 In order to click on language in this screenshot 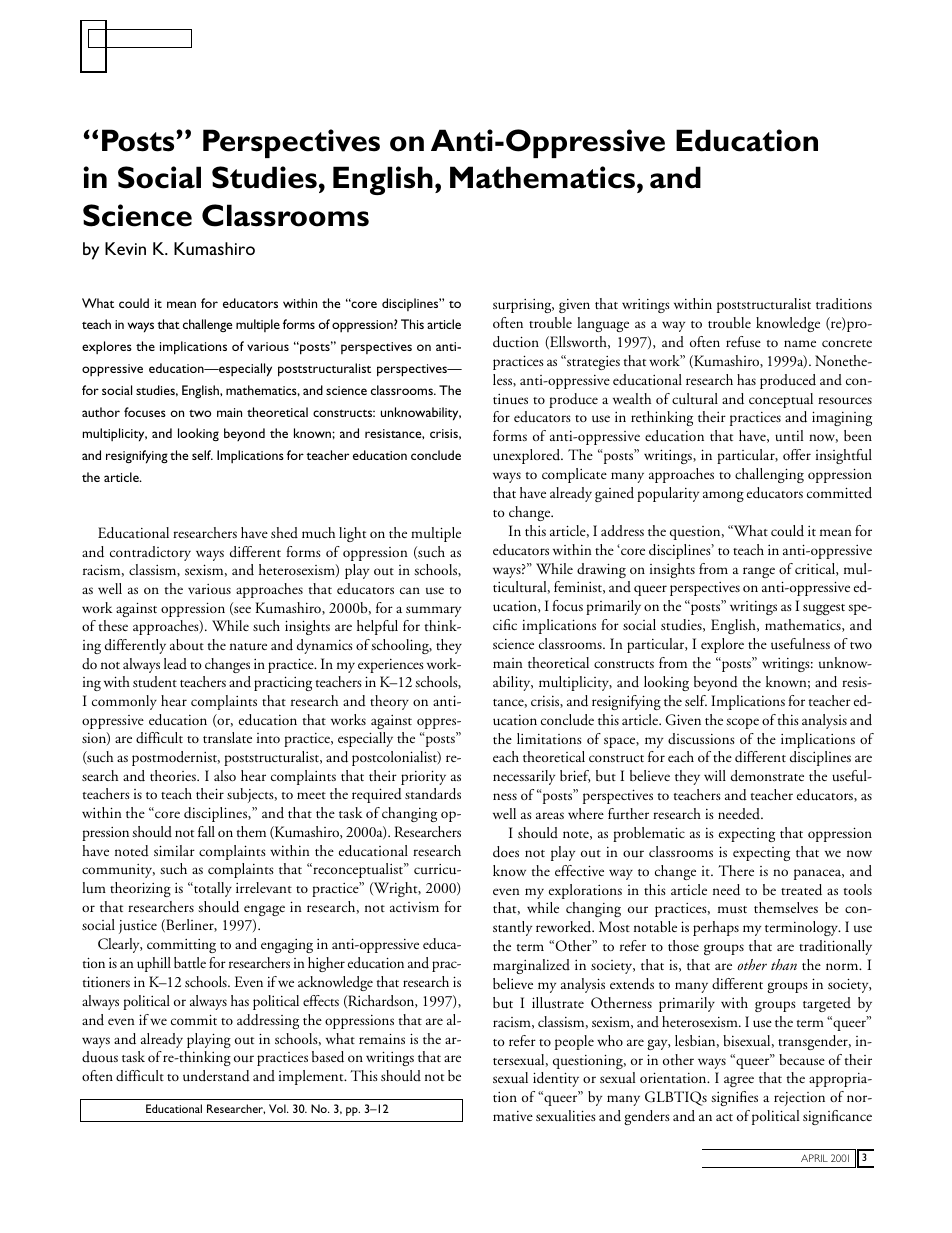, I will do `click(603, 324)`.
